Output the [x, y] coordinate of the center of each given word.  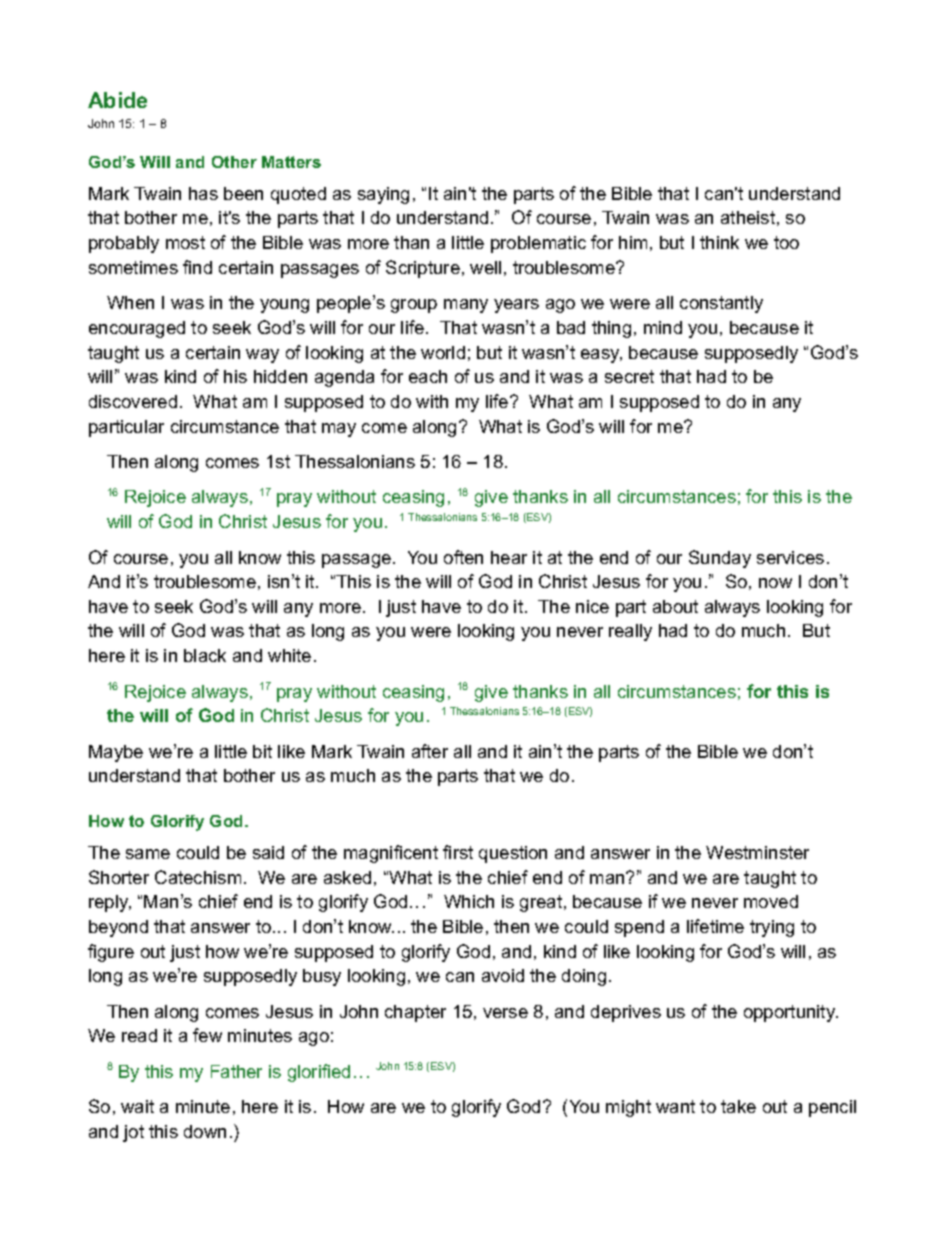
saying [383, 195]
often [463, 557]
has [203, 193]
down [205, 1131]
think [719, 242]
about [675, 606]
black [205, 655]
